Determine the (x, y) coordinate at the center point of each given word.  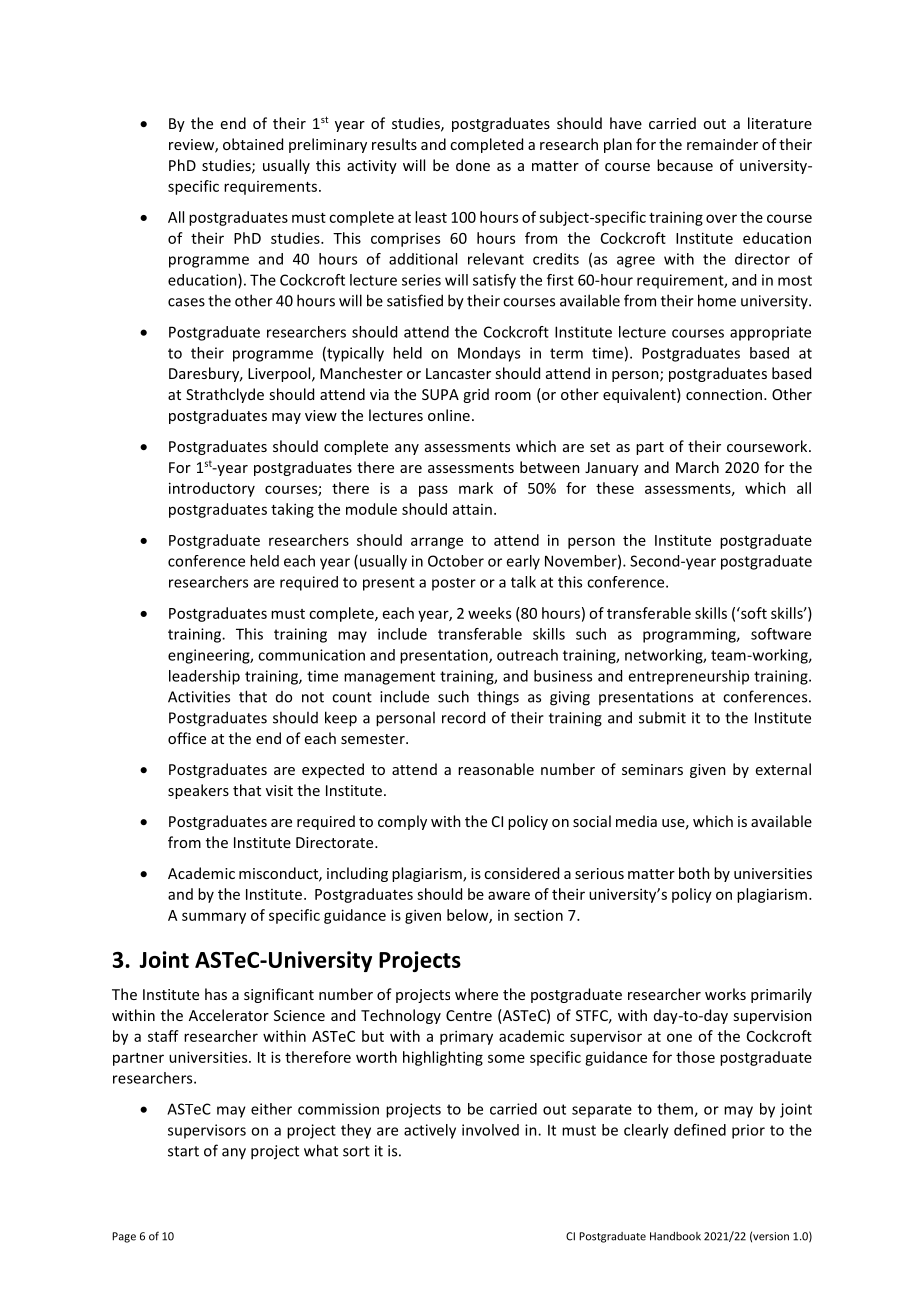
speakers (198, 791)
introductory (212, 489)
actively (430, 1131)
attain (472, 509)
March (697, 467)
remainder (722, 144)
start (183, 1151)
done (473, 165)
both (694, 873)
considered (521, 873)
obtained (253, 144)
